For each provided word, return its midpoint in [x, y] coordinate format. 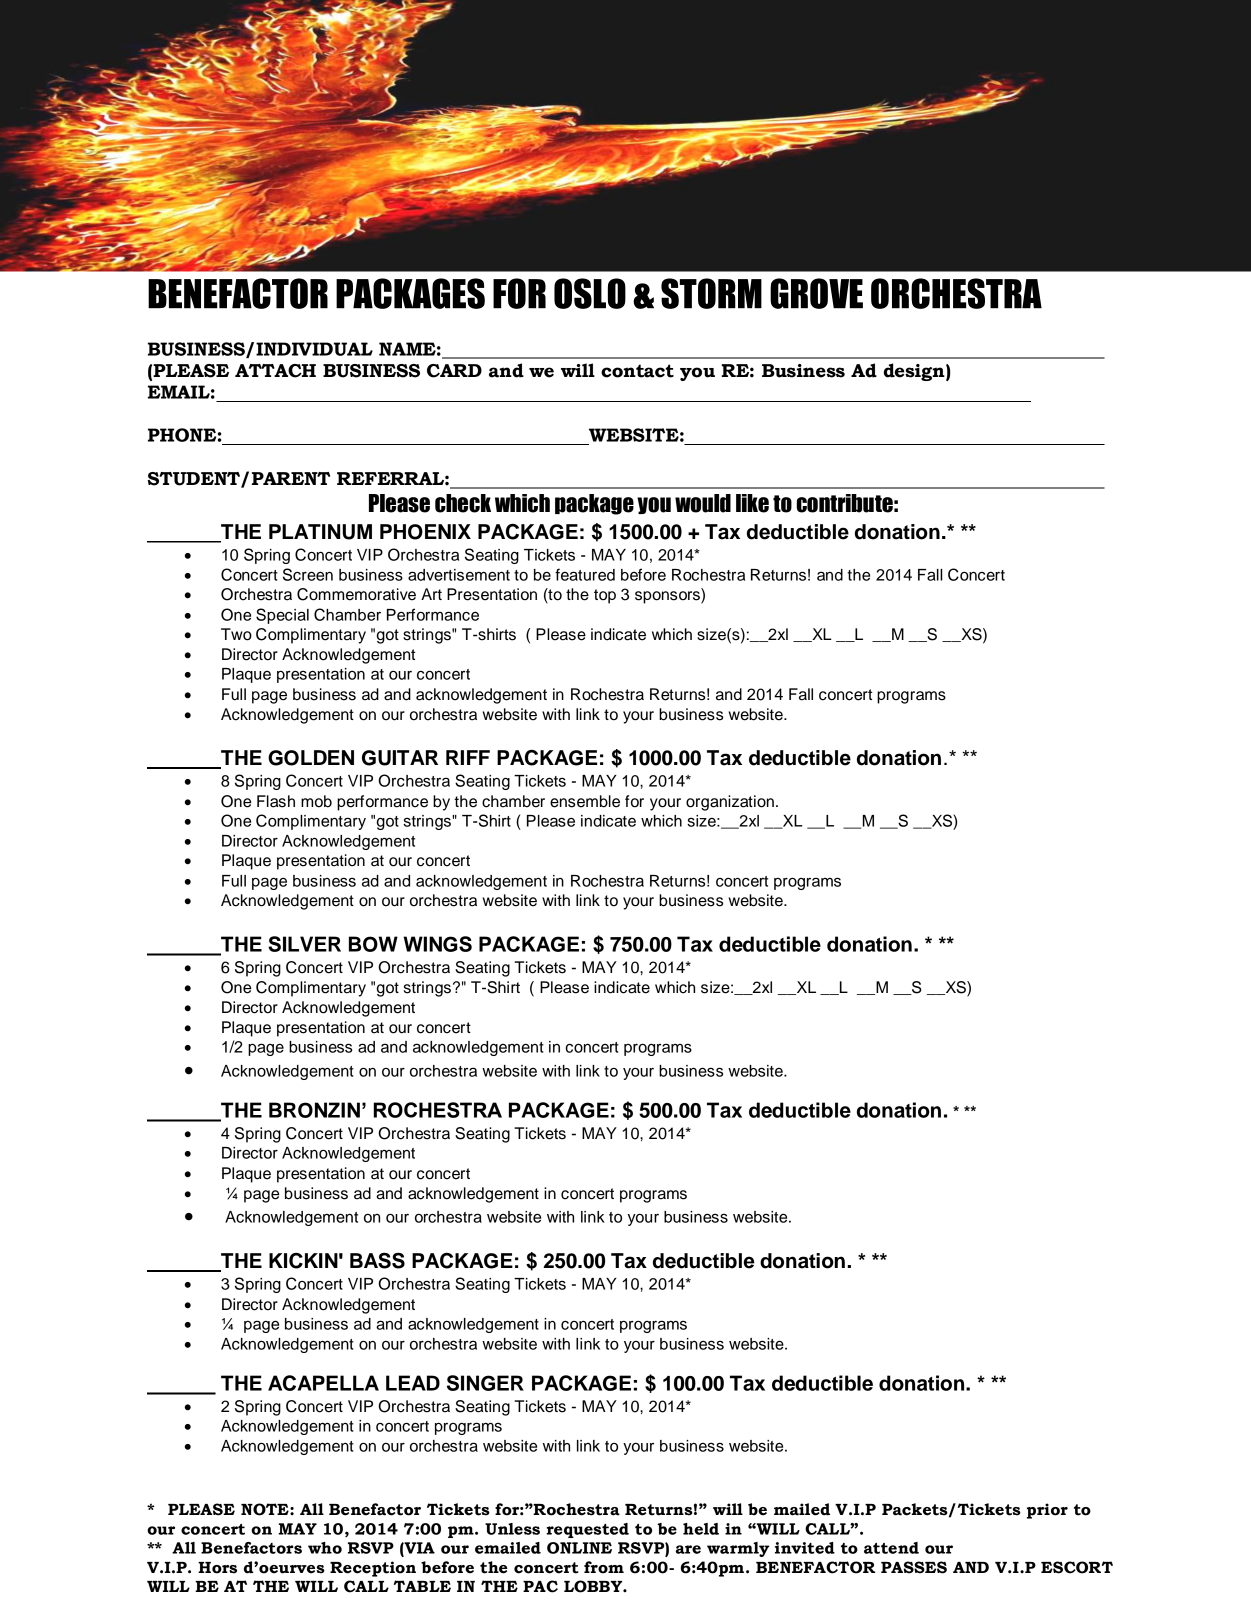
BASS [377, 1261]
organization [730, 803]
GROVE [816, 293]
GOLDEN [311, 758]
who [325, 1548]
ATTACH [275, 371]
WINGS [438, 944]
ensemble [585, 801]
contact [637, 371]
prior [1047, 1511]
